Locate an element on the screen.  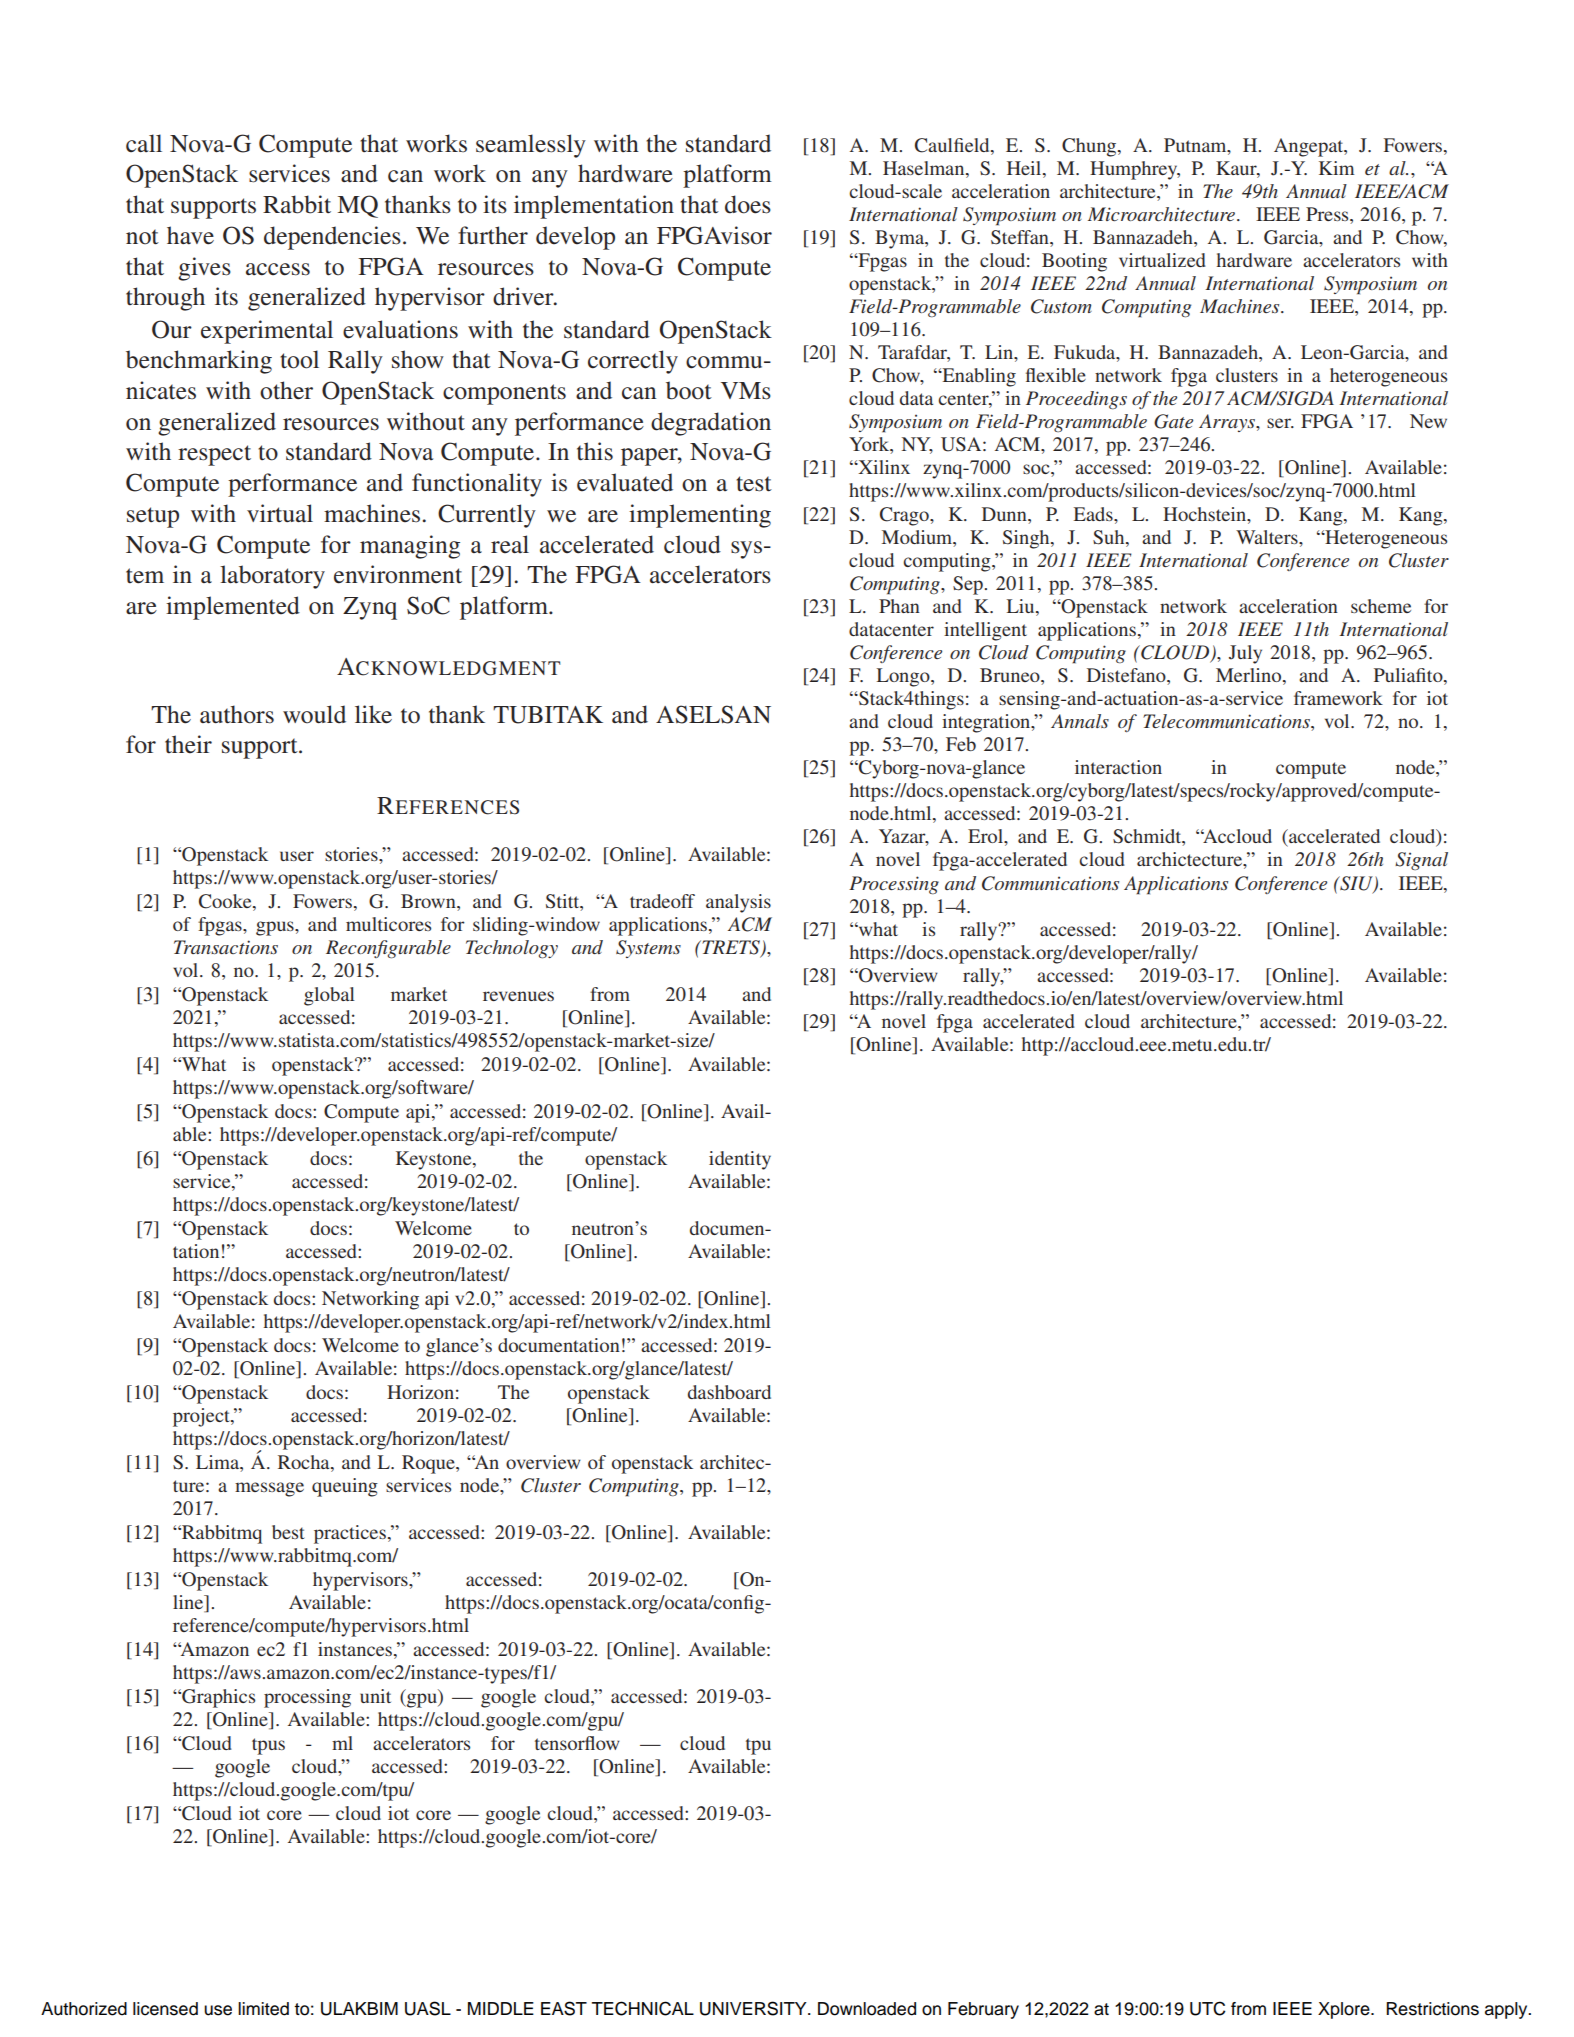
have is located at coordinates (190, 235).
